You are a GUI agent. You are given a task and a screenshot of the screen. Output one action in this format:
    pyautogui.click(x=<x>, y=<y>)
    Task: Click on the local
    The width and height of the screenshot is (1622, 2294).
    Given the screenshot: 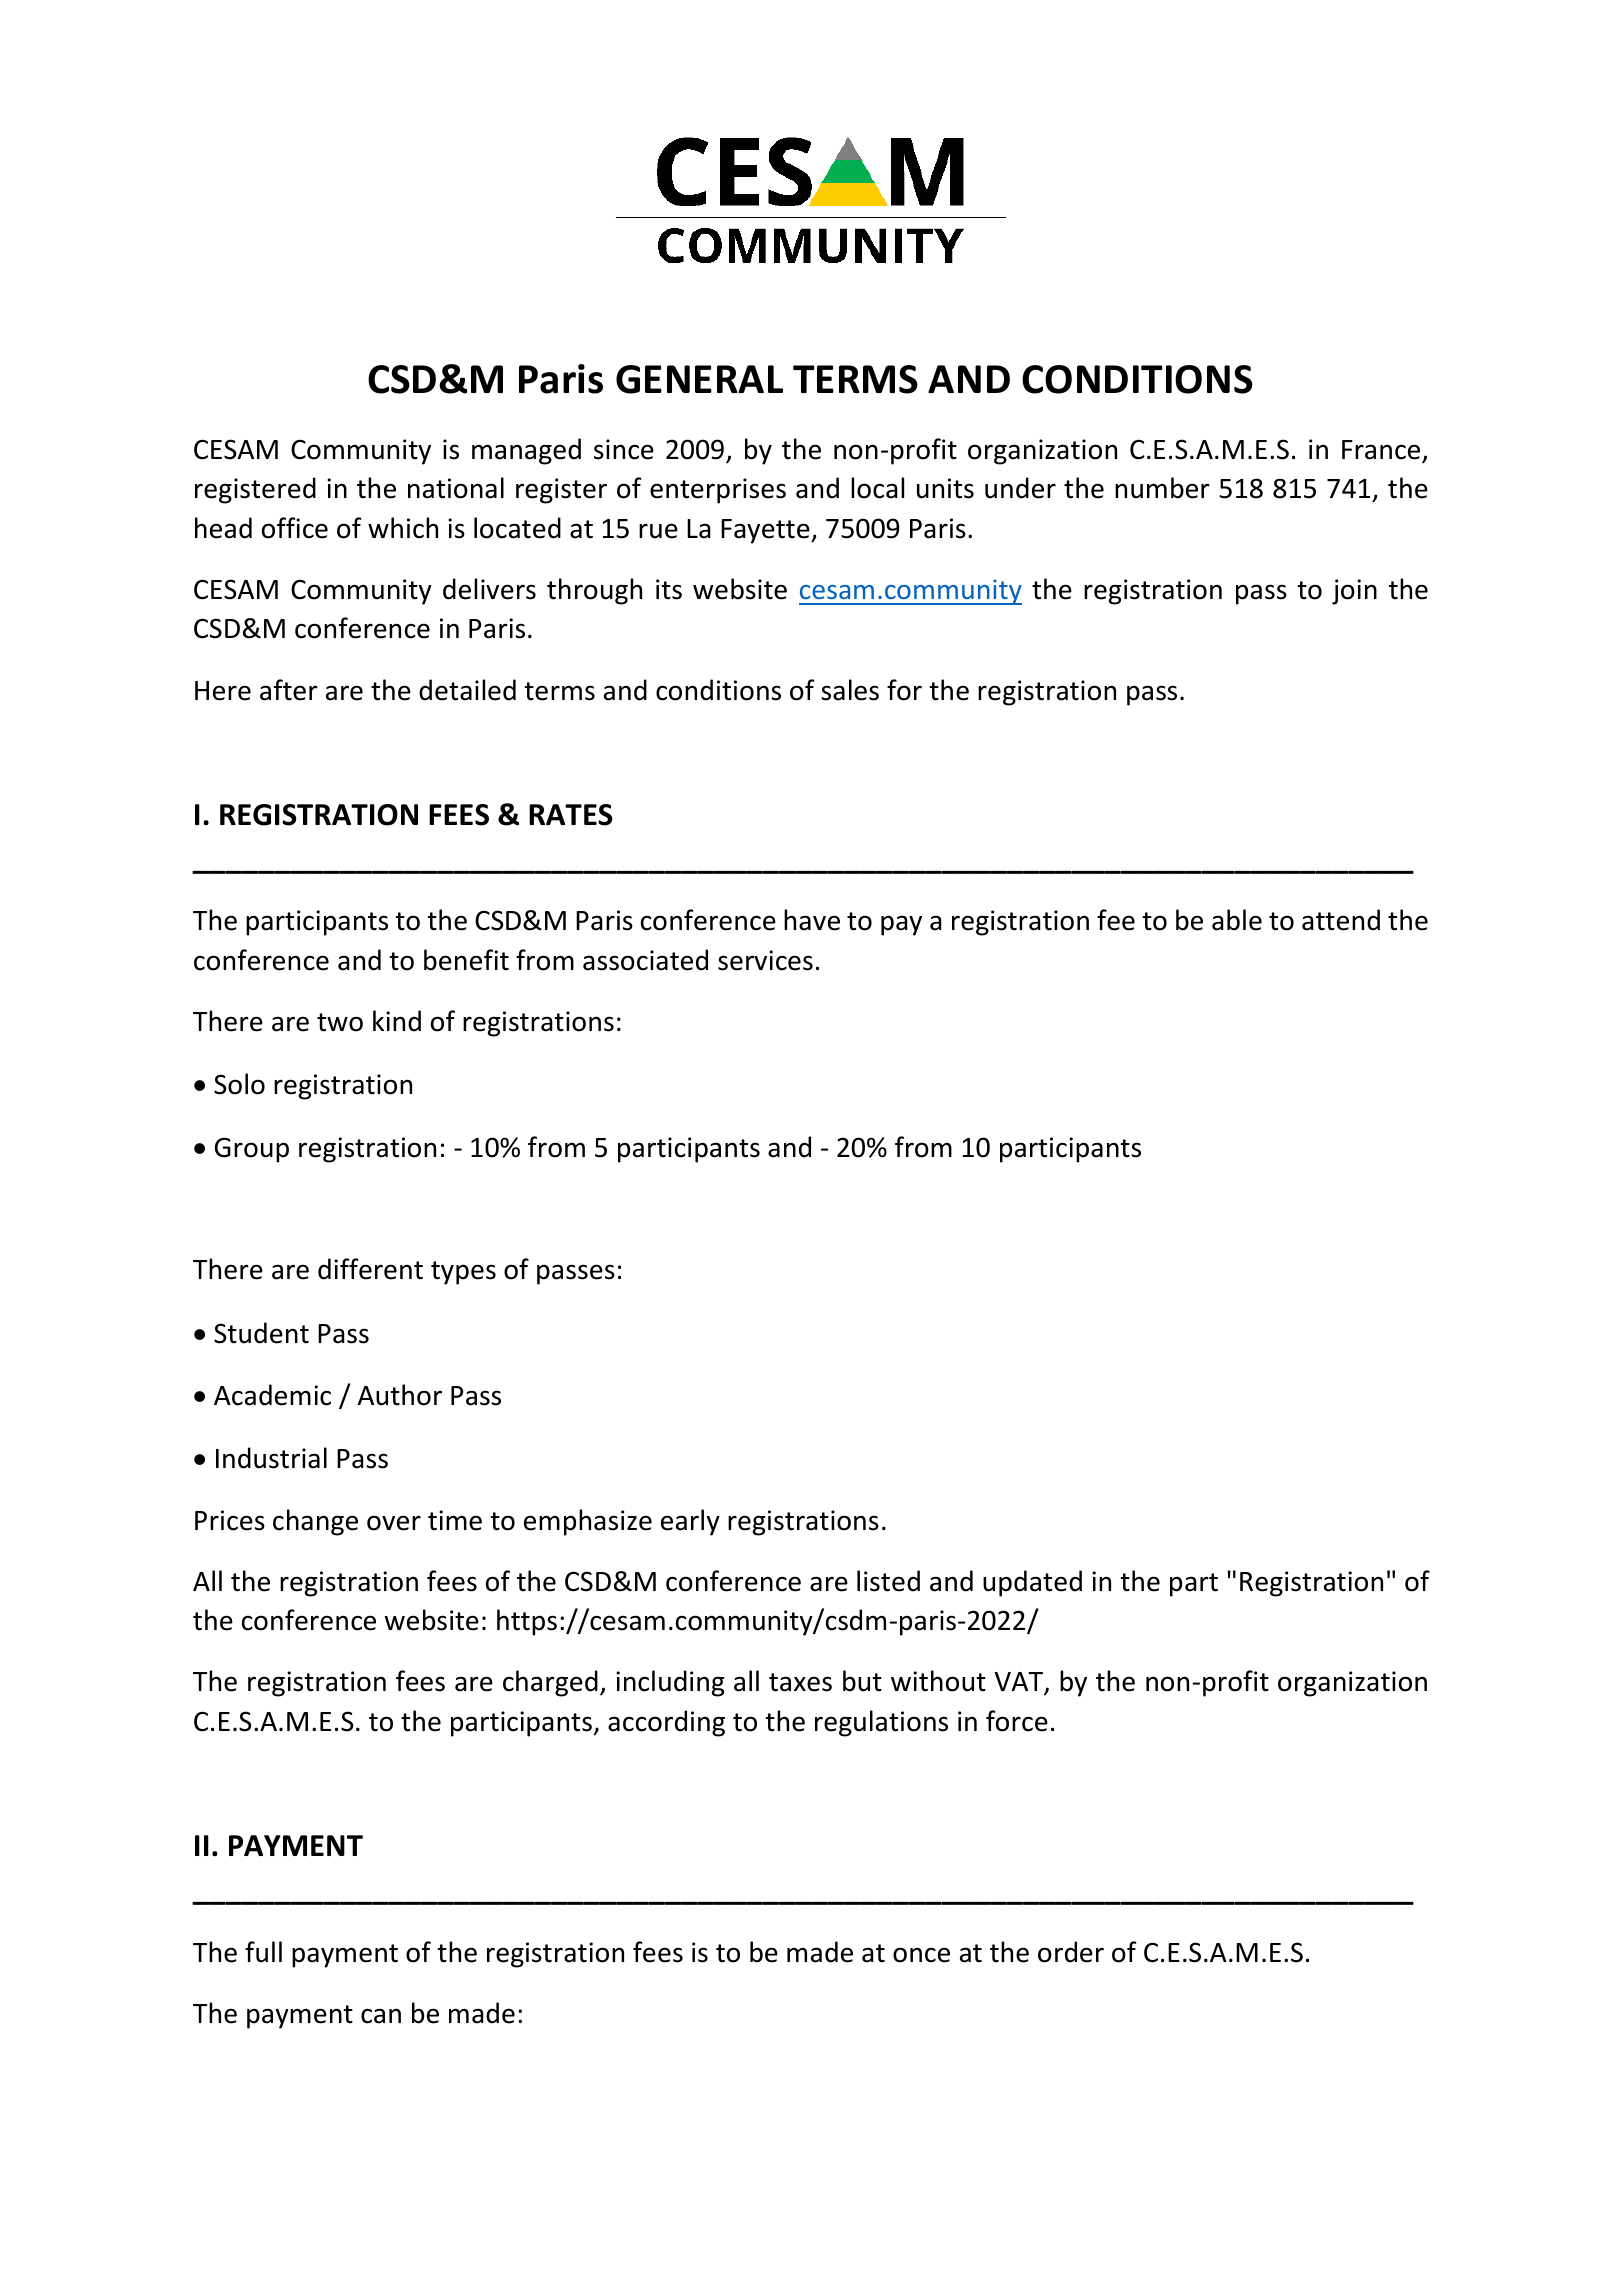 What is the action you would take?
    pyautogui.click(x=877, y=488)
